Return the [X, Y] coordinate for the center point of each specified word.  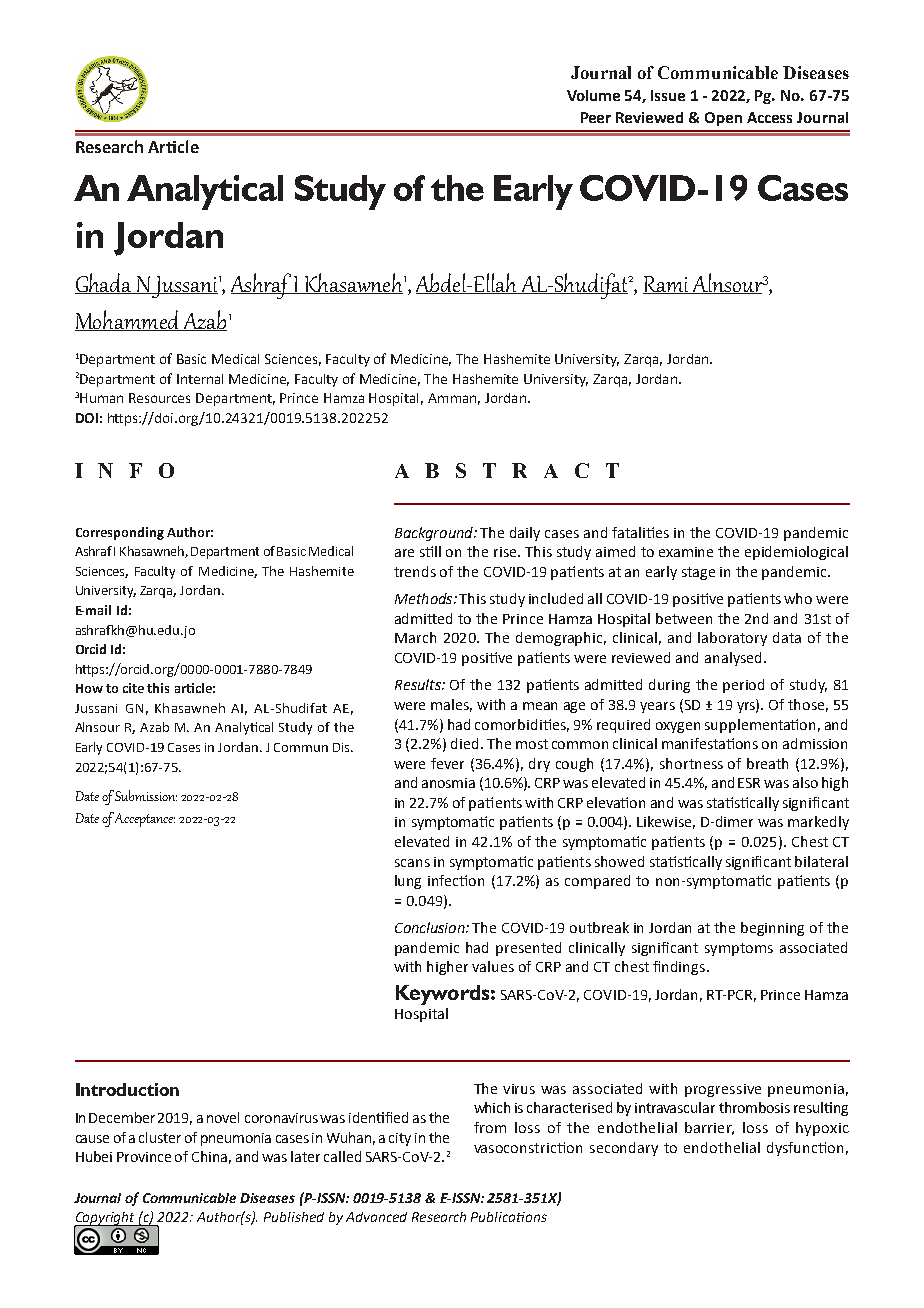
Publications [509, 1217]
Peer [596, 117]
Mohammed [128, 320]
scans [412, 863]
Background [435, 534]
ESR [749, 783]
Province [144, 1157]
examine [686, 552]
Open [723, 119]
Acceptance [145, 820]
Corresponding [120, 533]
